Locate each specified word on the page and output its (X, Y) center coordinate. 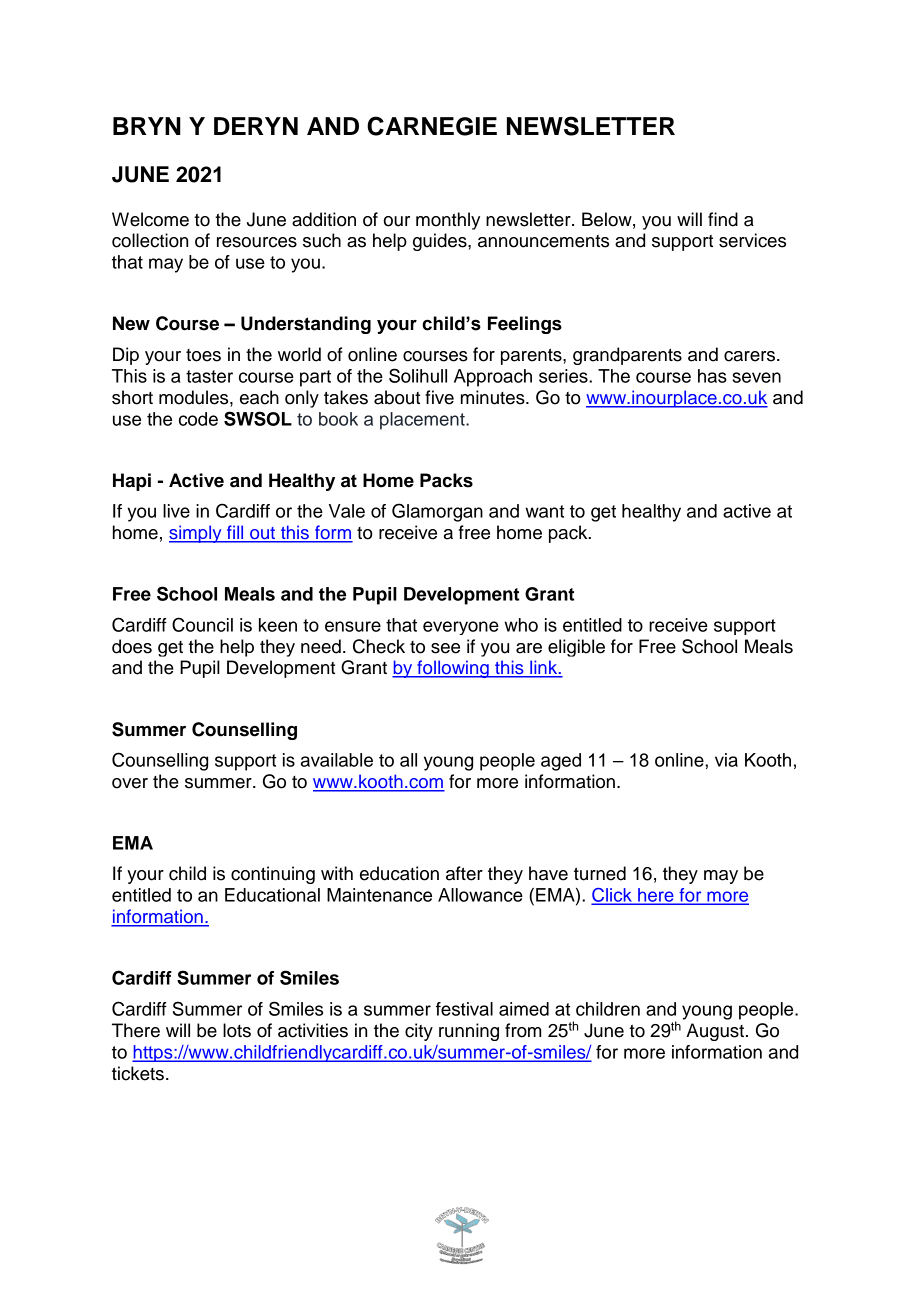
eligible (576, 648)
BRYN (147, 126)
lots (237, 1030)
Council (202, 624)
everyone (461, 628)
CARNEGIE (432, 126)
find (723, 219)
